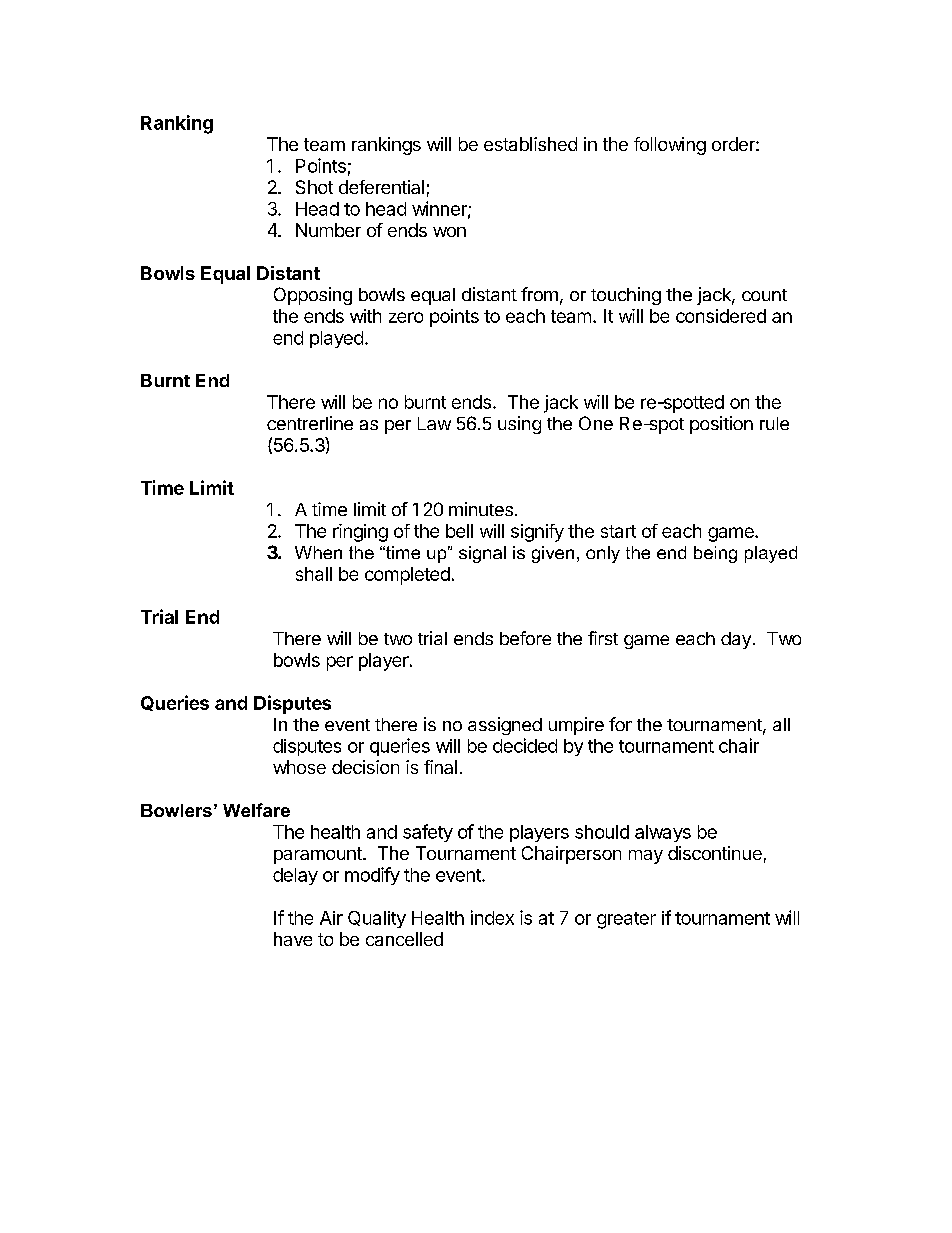 The image size is (952, 1233). Describe the element at coordinates (530, 144) in the image. I see `established` at that location.
